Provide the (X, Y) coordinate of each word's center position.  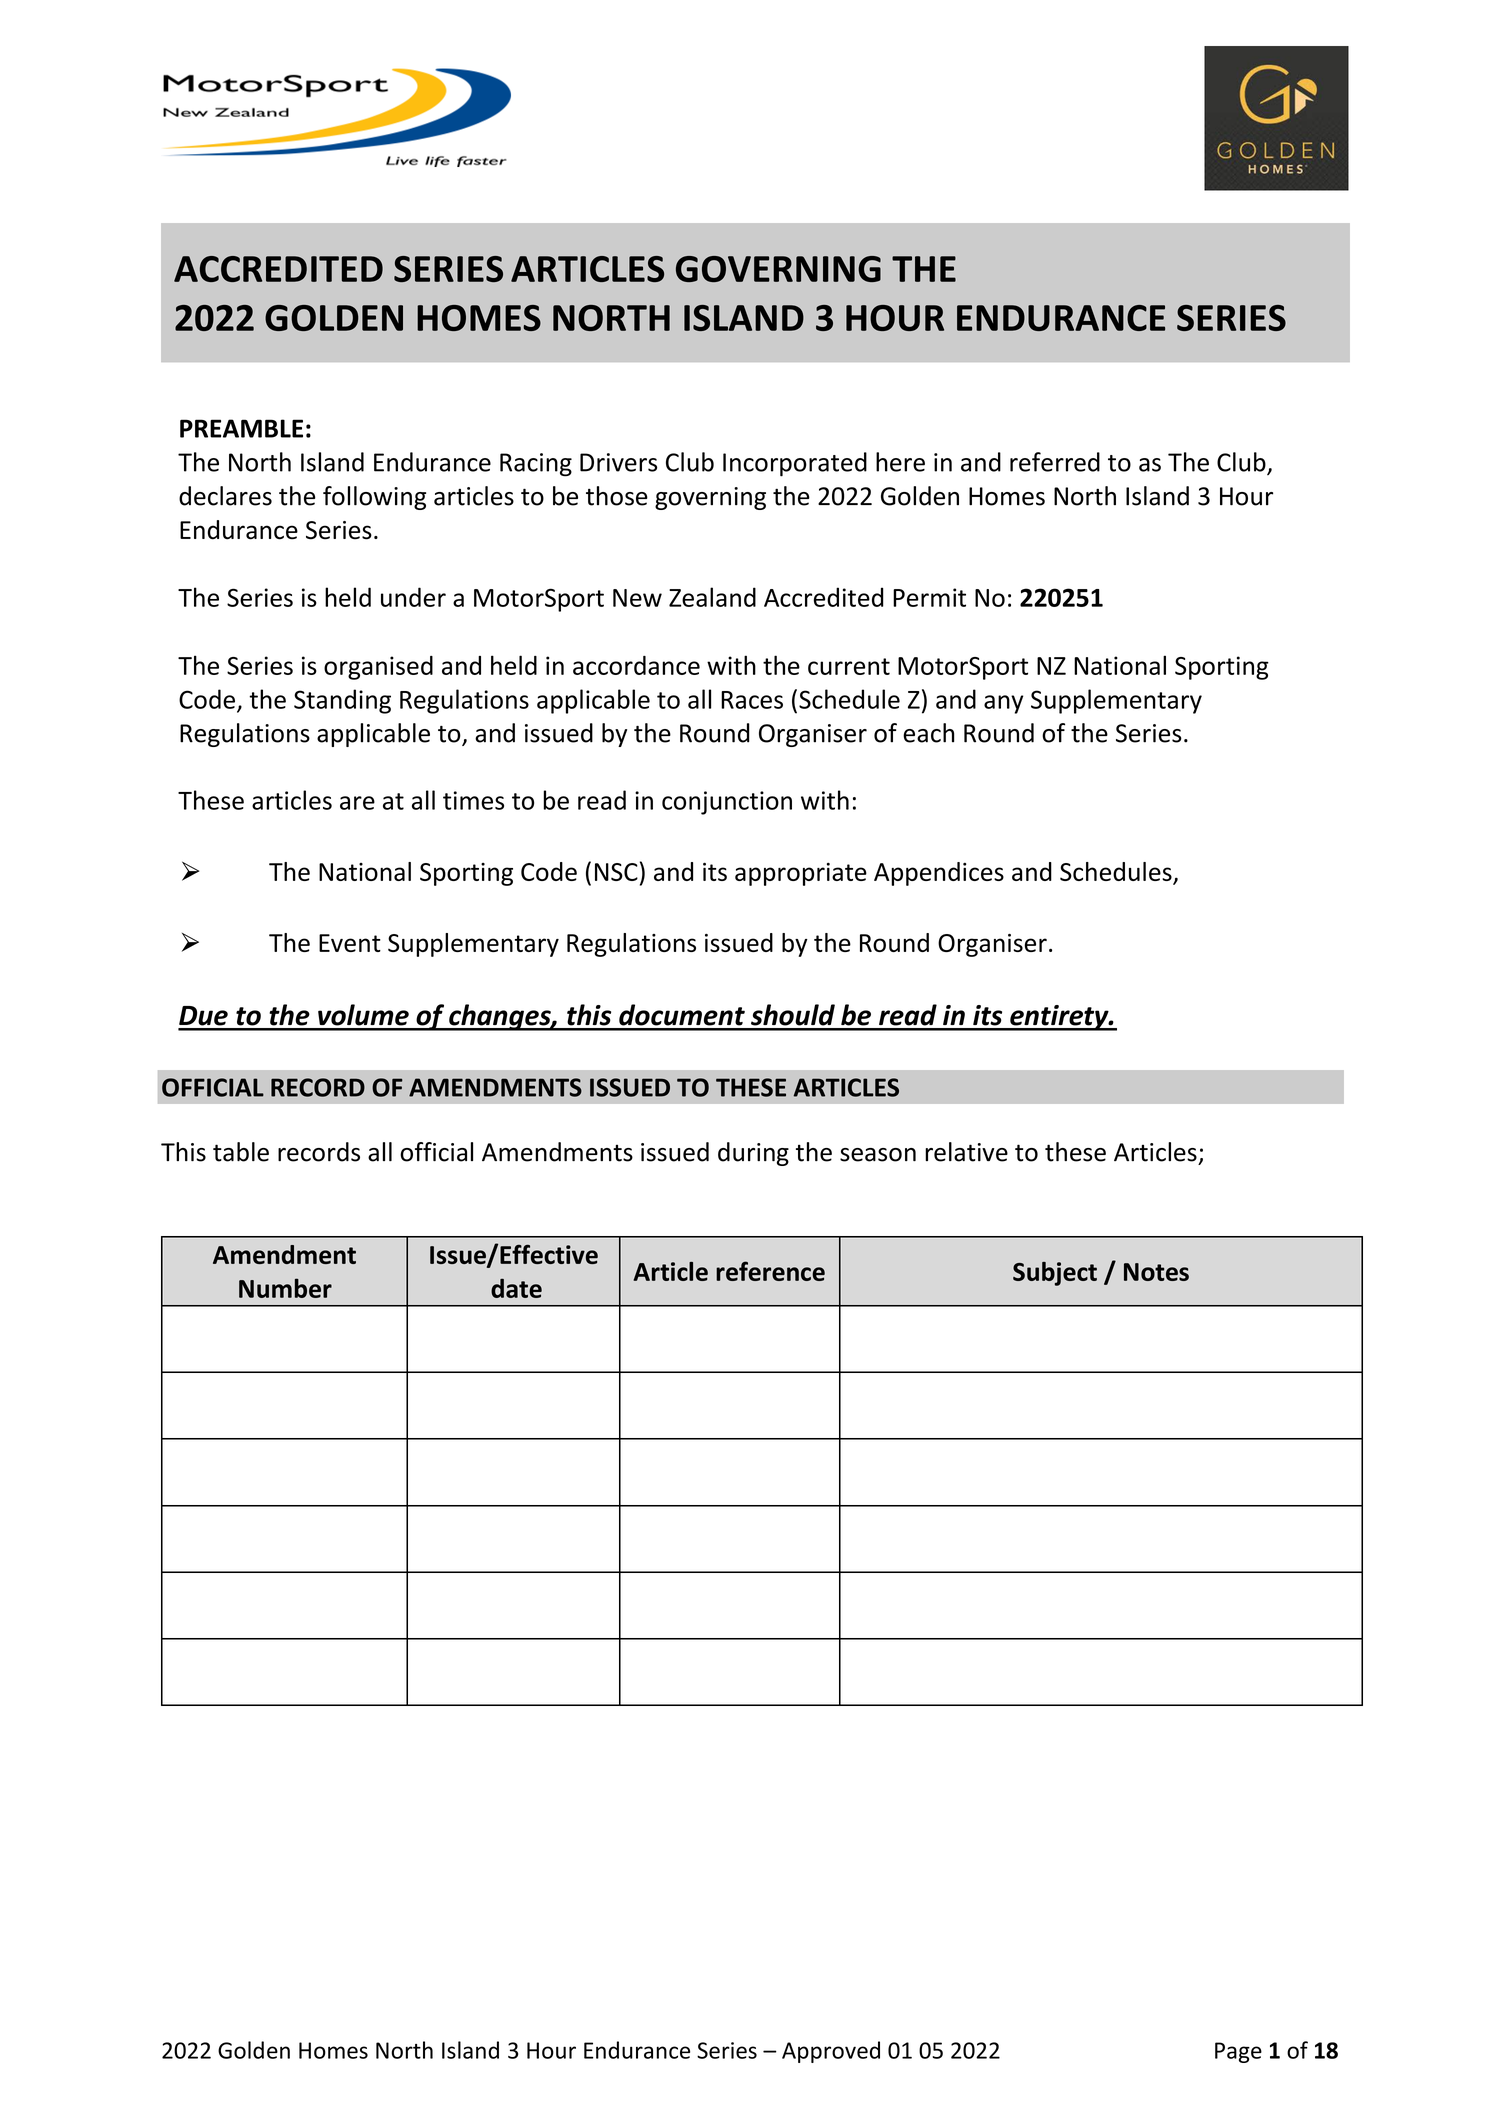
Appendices (939, 874)
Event (350, 943)
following (374, 498)
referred (1055, 462)
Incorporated (795, 464)
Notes (1156, 1272)
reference (770, 1271)
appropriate (801, 874)
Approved (831, 2052)
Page (1238, 2052)
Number (285, 1288)
